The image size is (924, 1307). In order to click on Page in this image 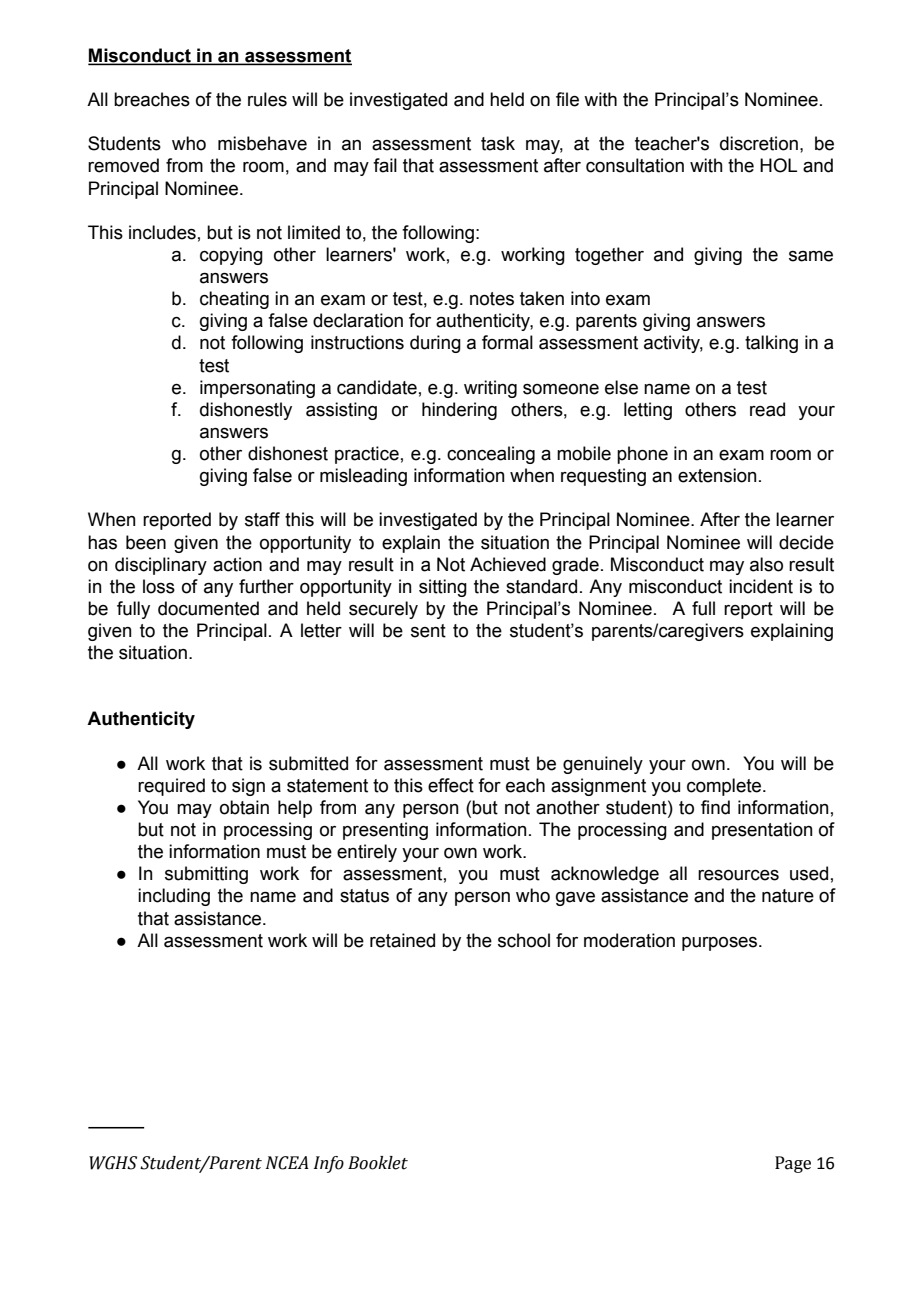, I will do `click(793, 1164)`.
